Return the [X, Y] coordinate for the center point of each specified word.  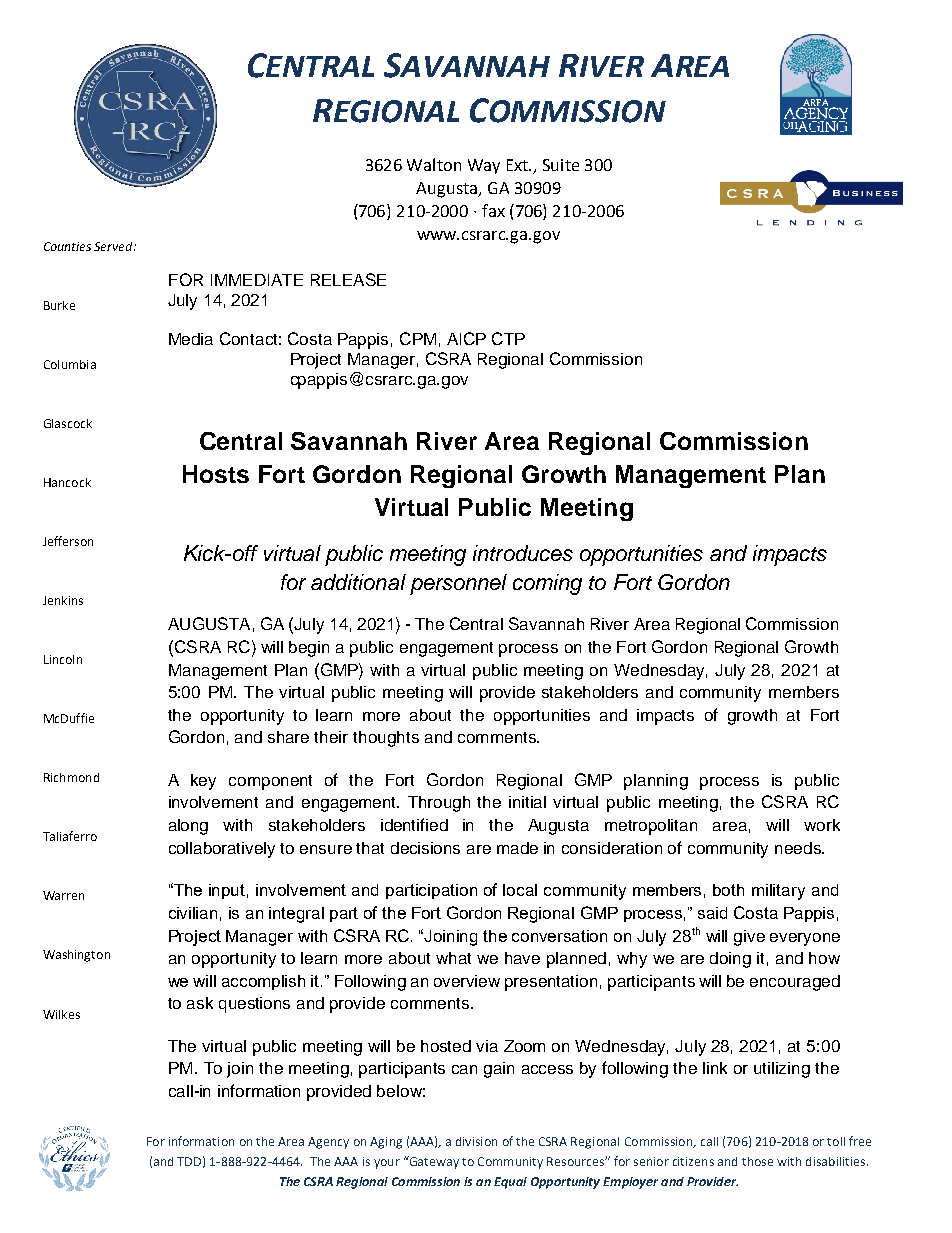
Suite [561, 165]
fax [493, 210]
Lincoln [63, 659]
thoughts [386, 739]
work [822, 825]
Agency [328, 1143]
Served [114, 246]
